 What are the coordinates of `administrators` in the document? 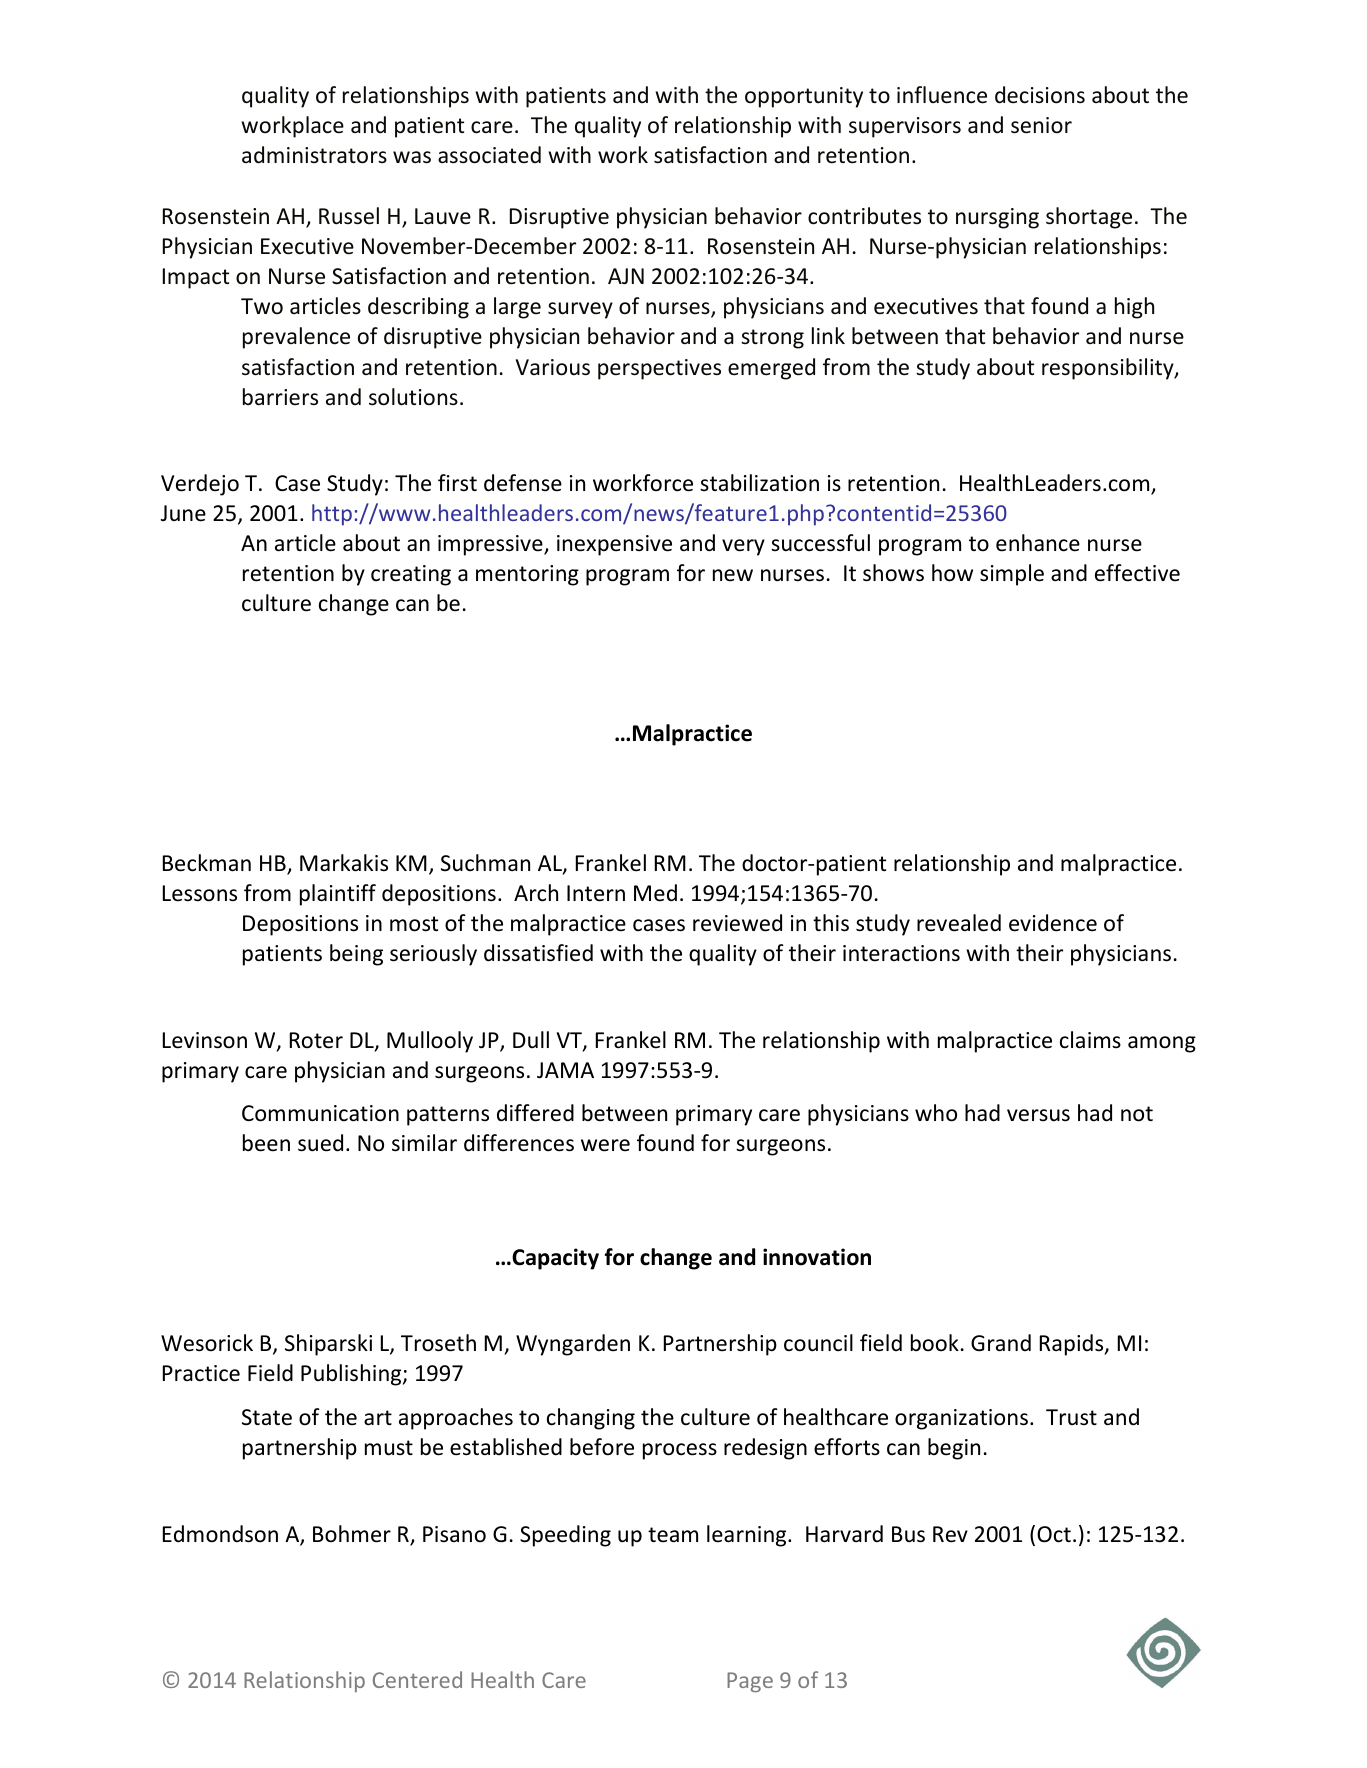 It's located at (314, 155).
